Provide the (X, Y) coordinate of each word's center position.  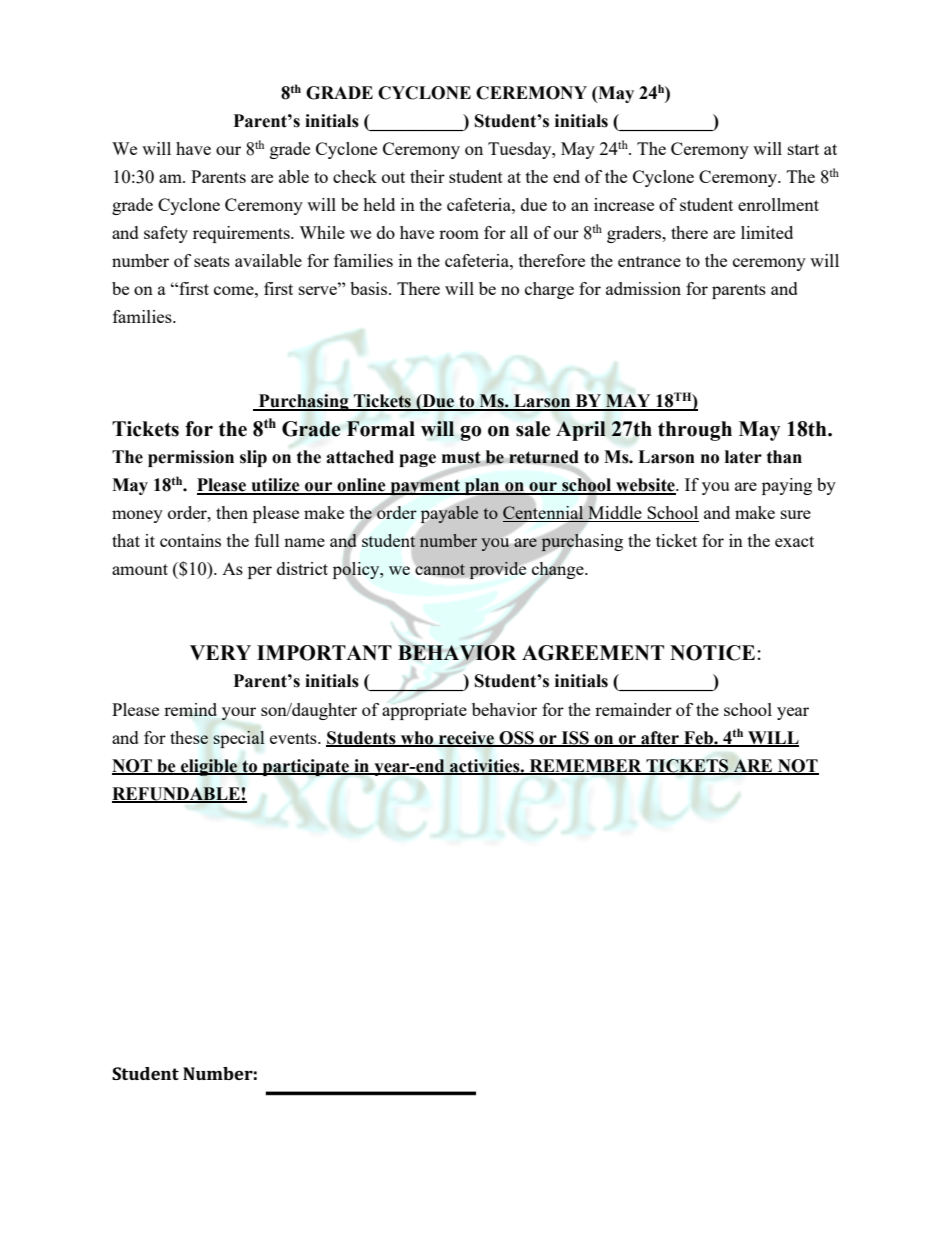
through (695, 431)
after (660, 738)
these (189, 737)
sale (533, 429)
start (803, 149)
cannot (440, 569)
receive (467, 738)
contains (190, 540)
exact (794, 541)
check (355, 176)
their (427, 176)
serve (319, 289)
